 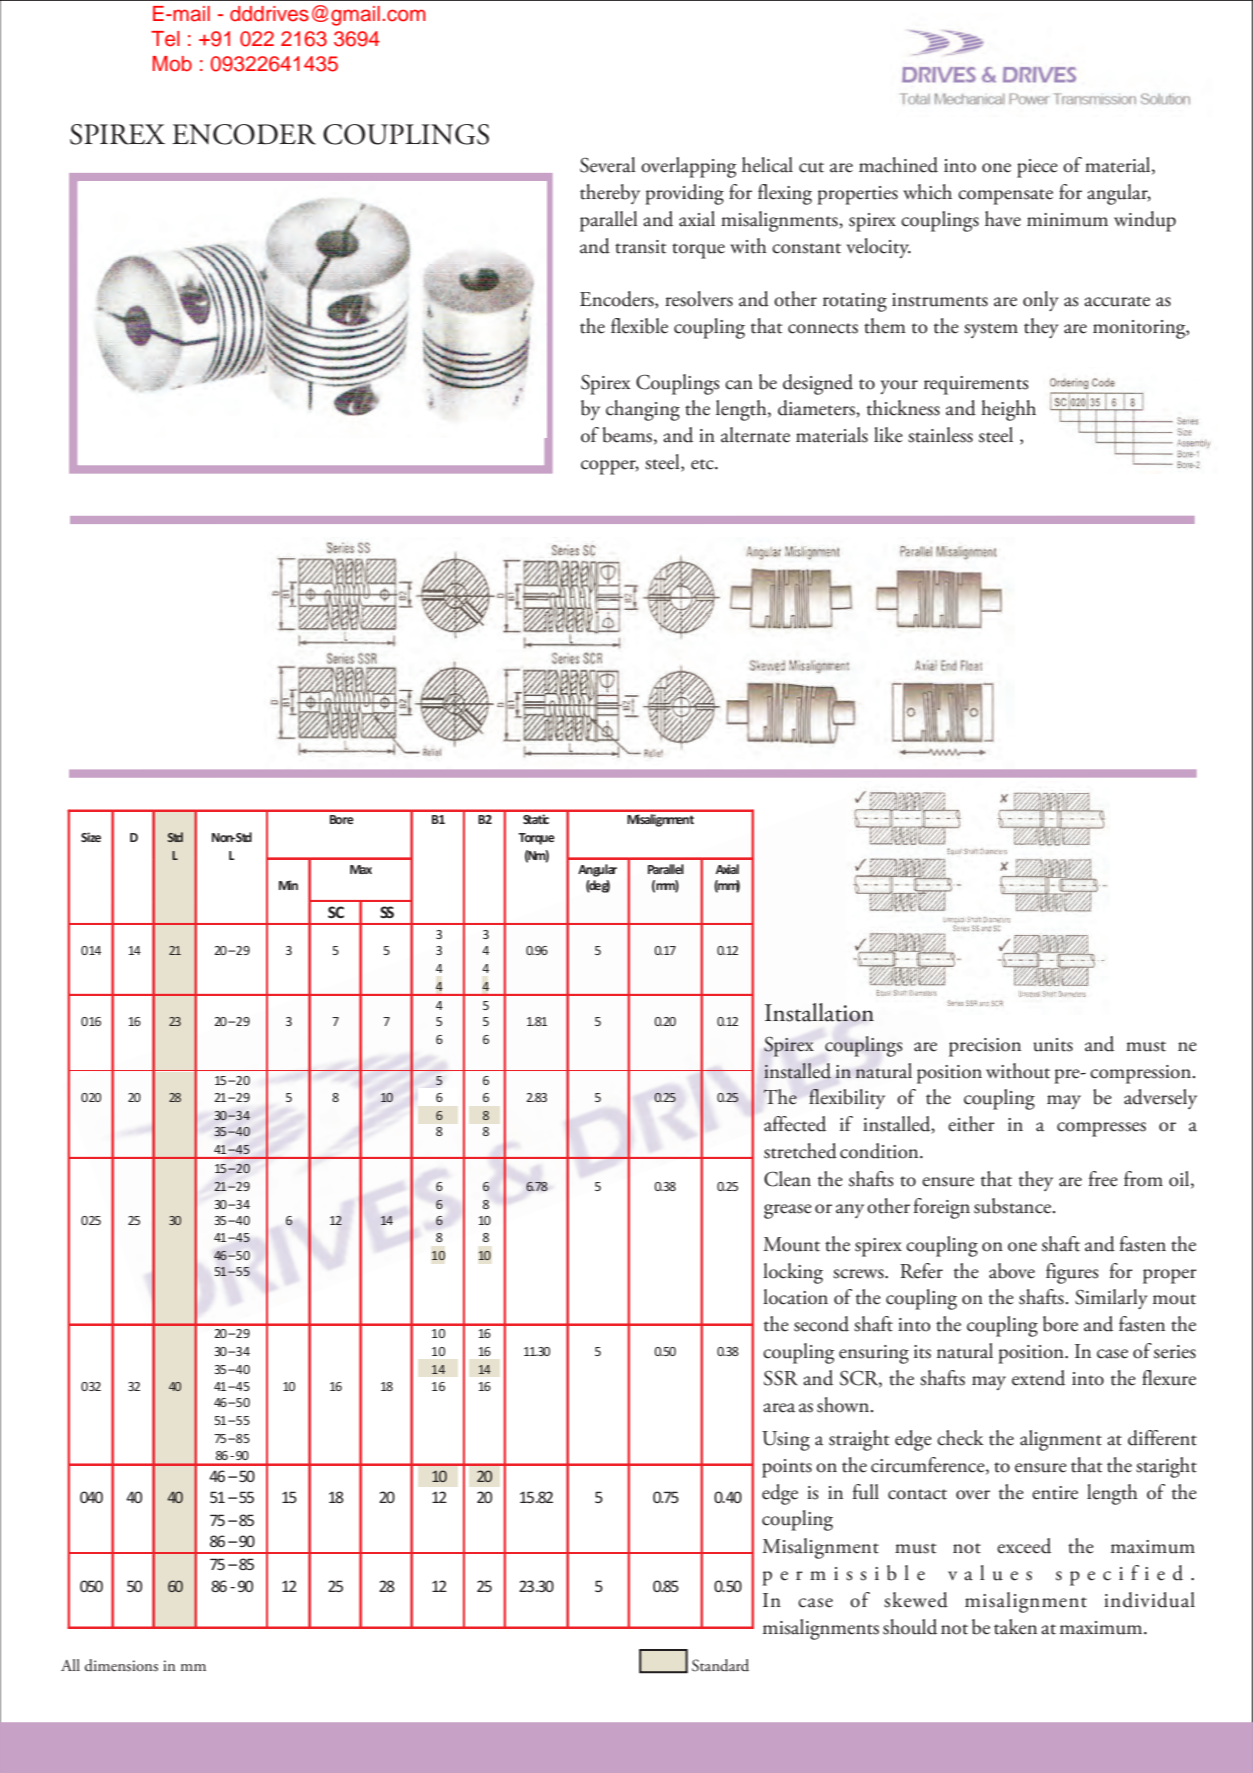 What do you see at coordinates (1037, 168) in the screenshot?
I see `piece` at bounding box center [1037, 168].
